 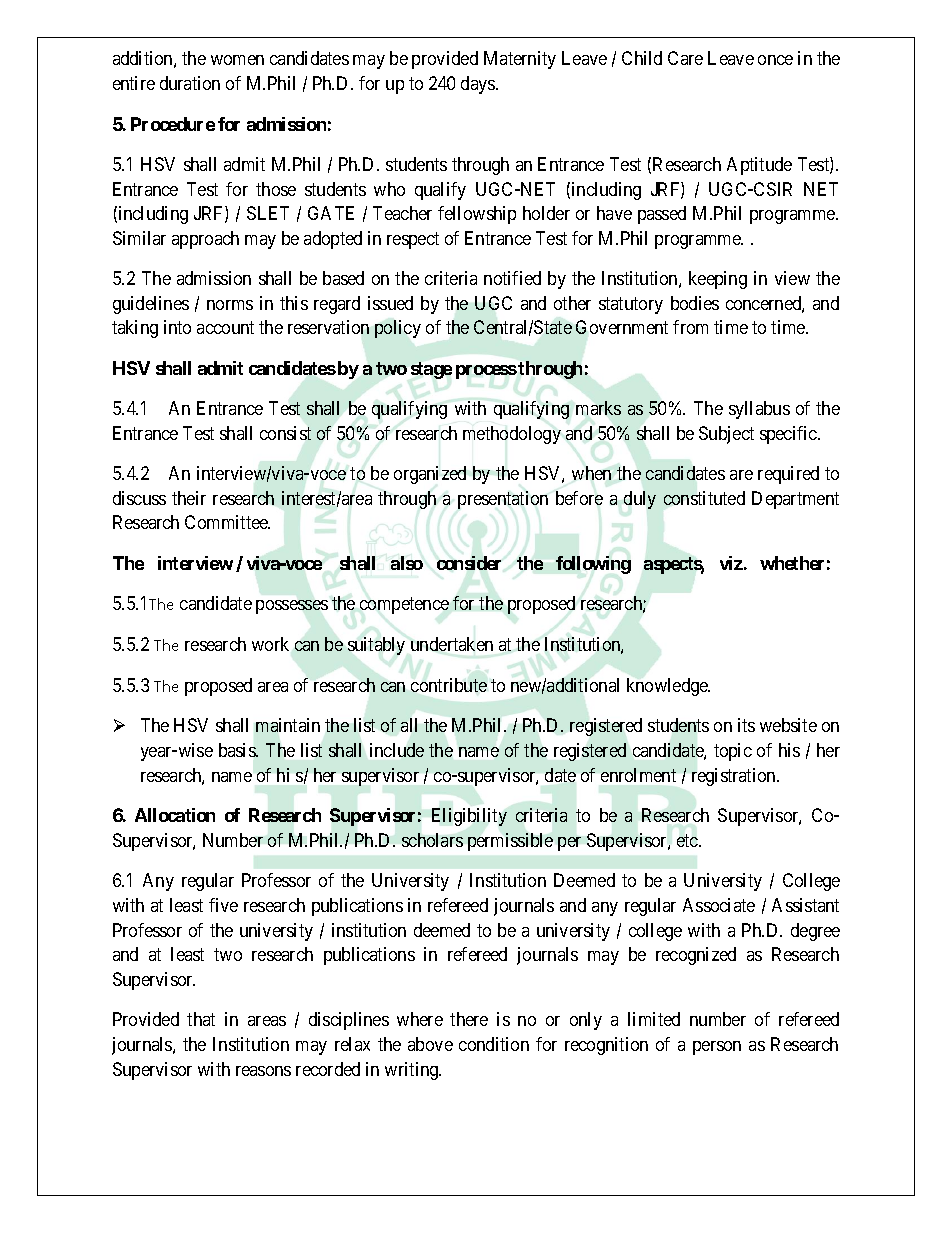 I want to click on person, so click(x=717, y=1048).
